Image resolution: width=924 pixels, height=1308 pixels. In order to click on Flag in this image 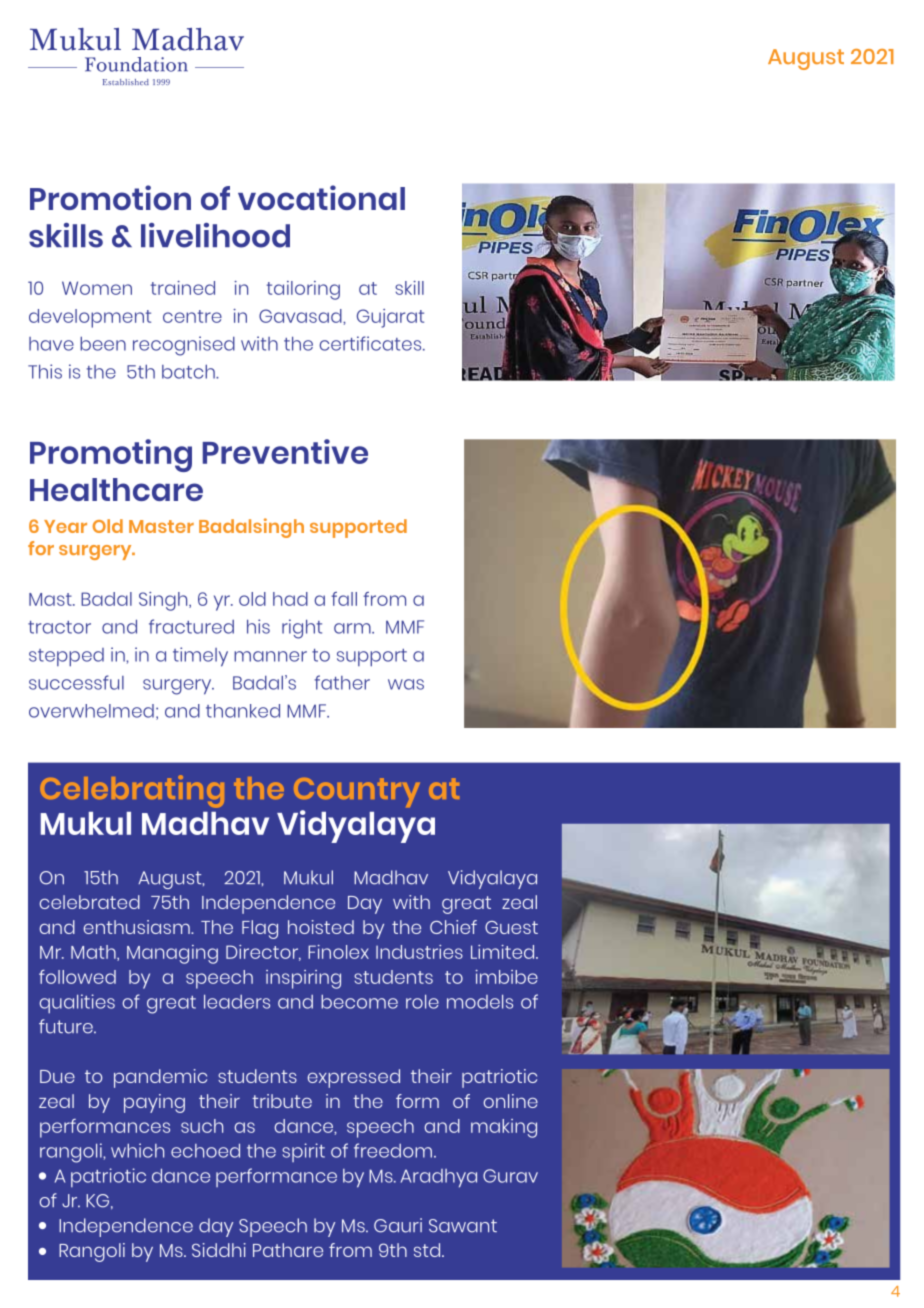, I will do `click(260, 929)`.
